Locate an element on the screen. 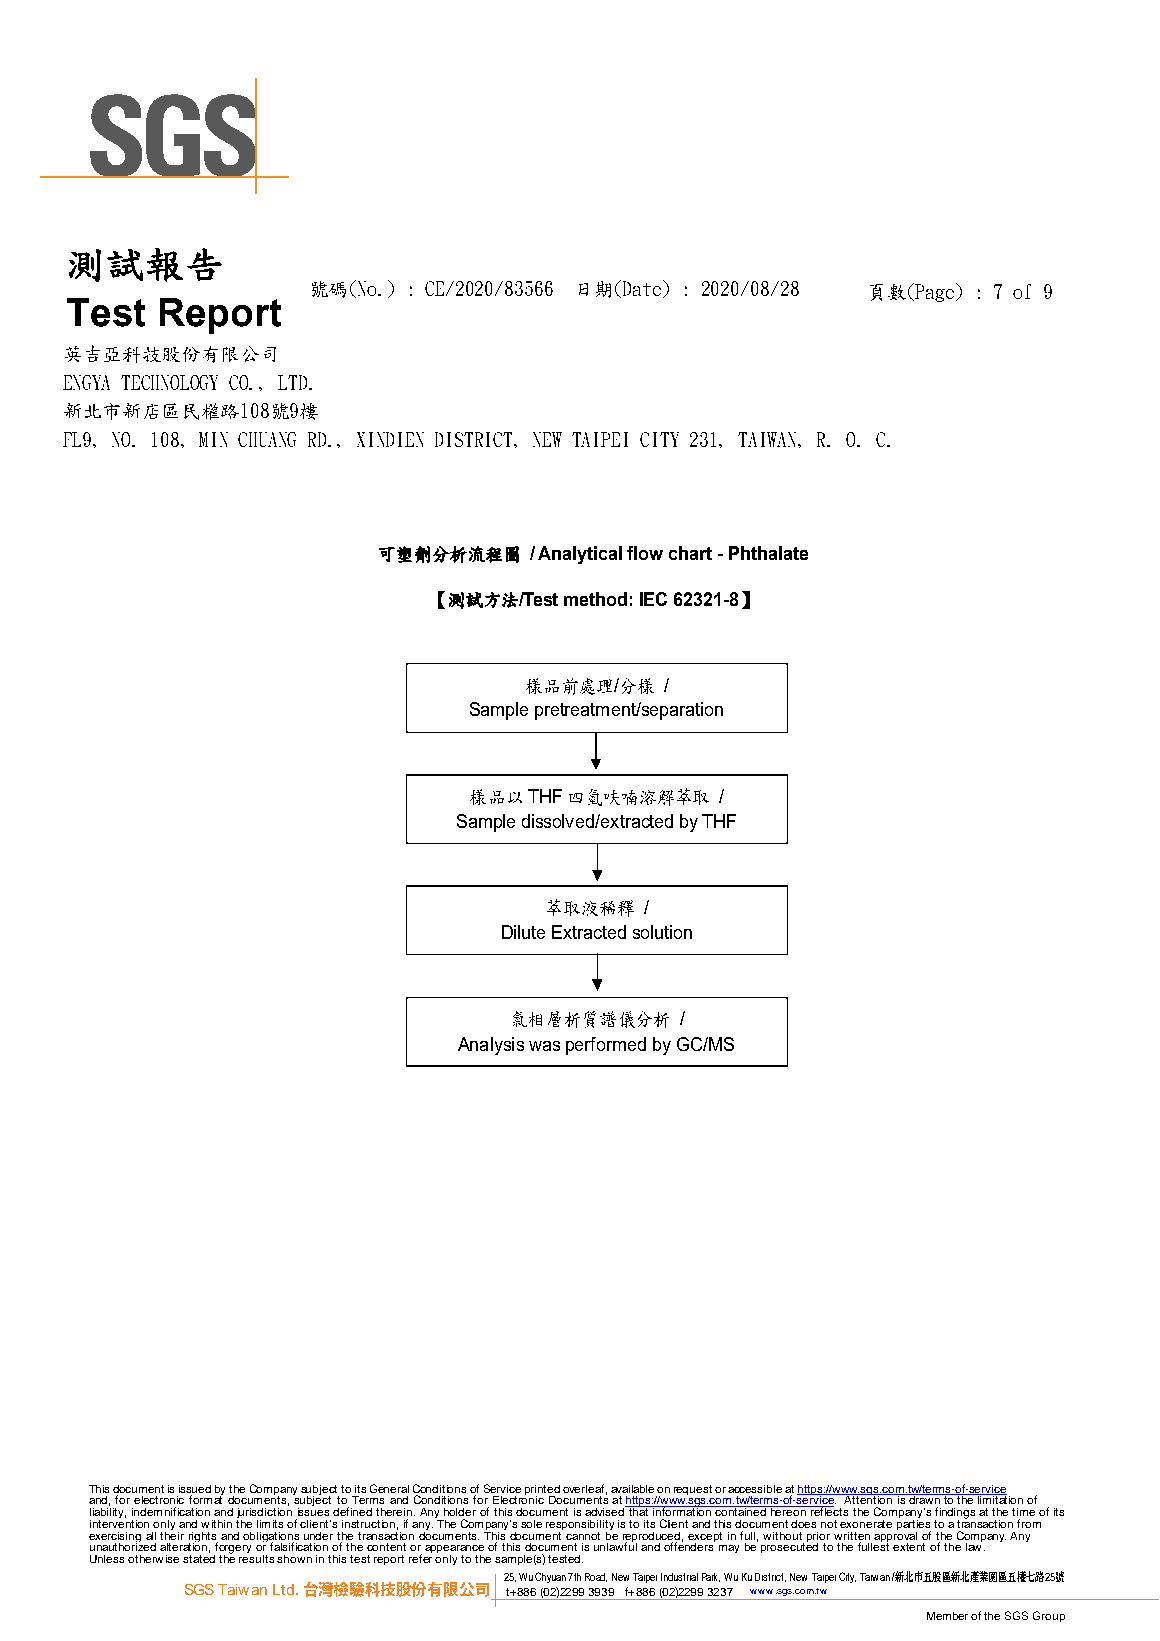 The image size is (1160, 1641). available is located at coordinates (632, 1489).
